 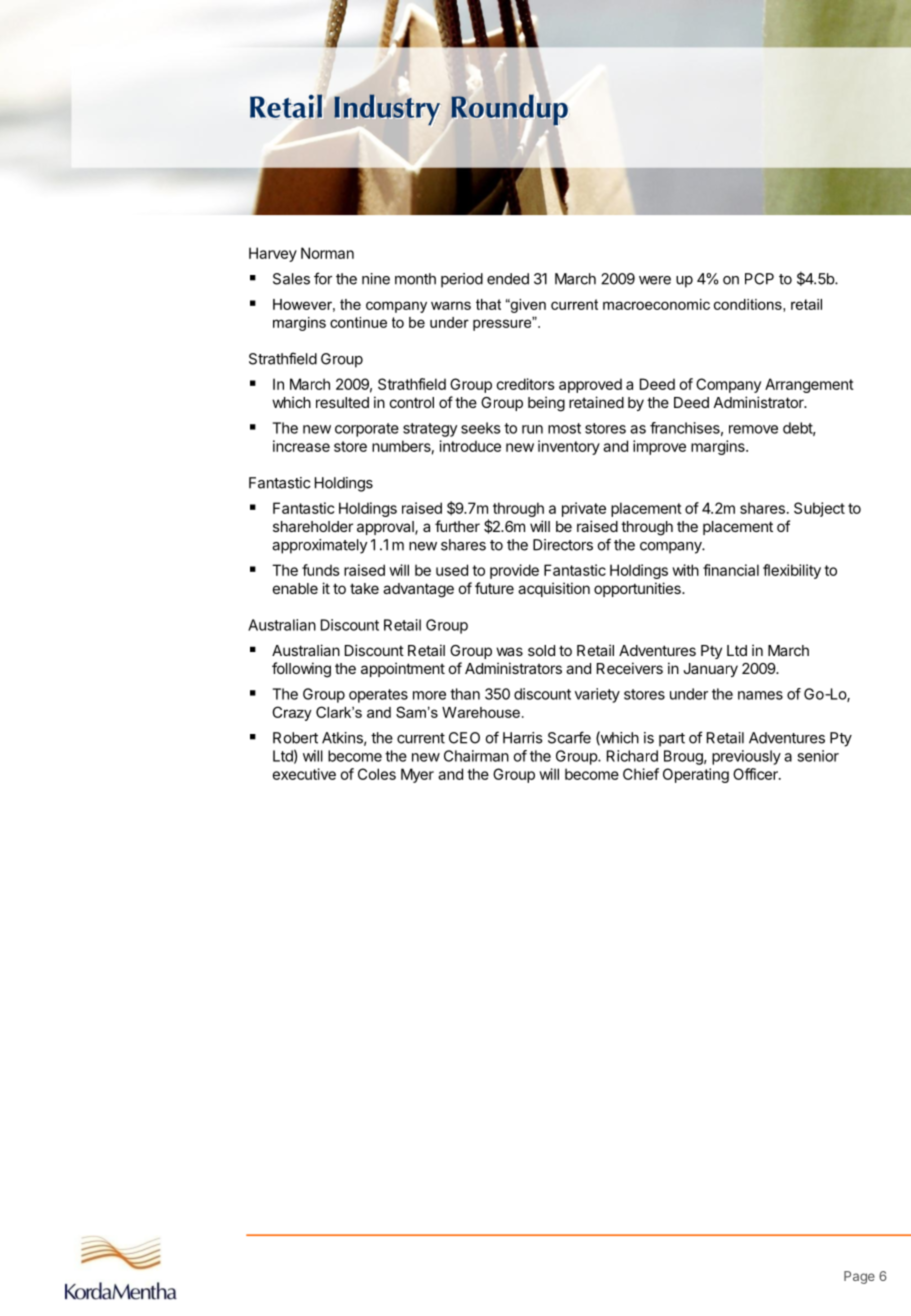 What do you see at coordinates (313, 526) in the image?
I see `shareholder` at bounding box center [313, 526].
